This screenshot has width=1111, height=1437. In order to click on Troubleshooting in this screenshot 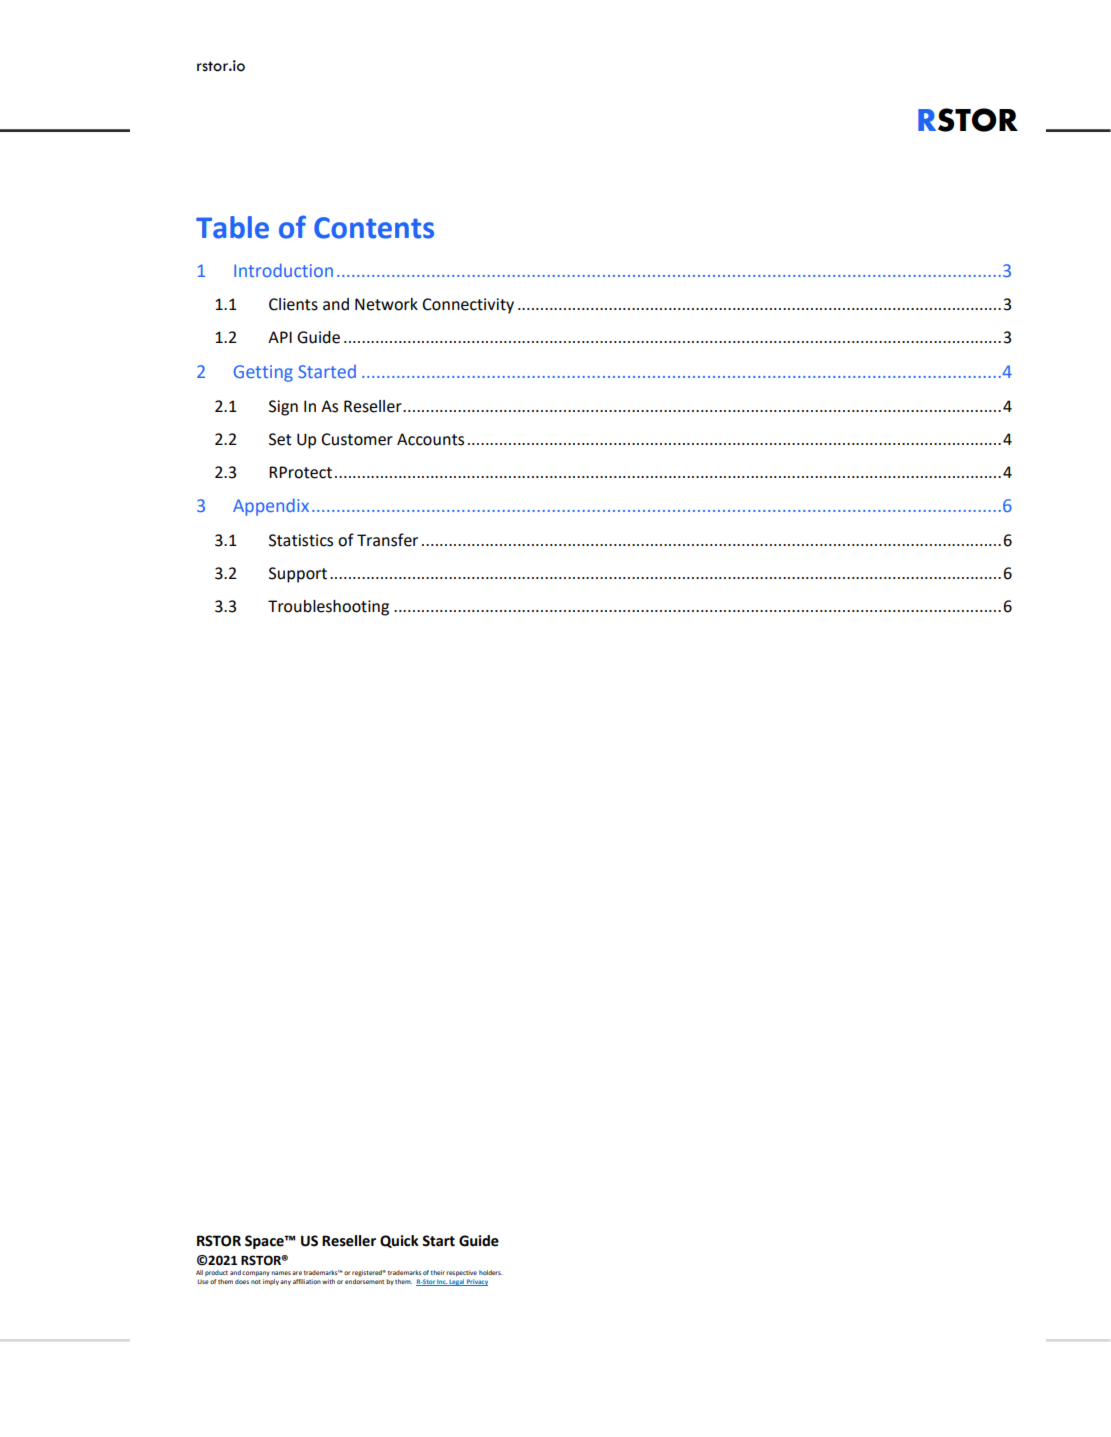, I will do `click(328, 608)`.
